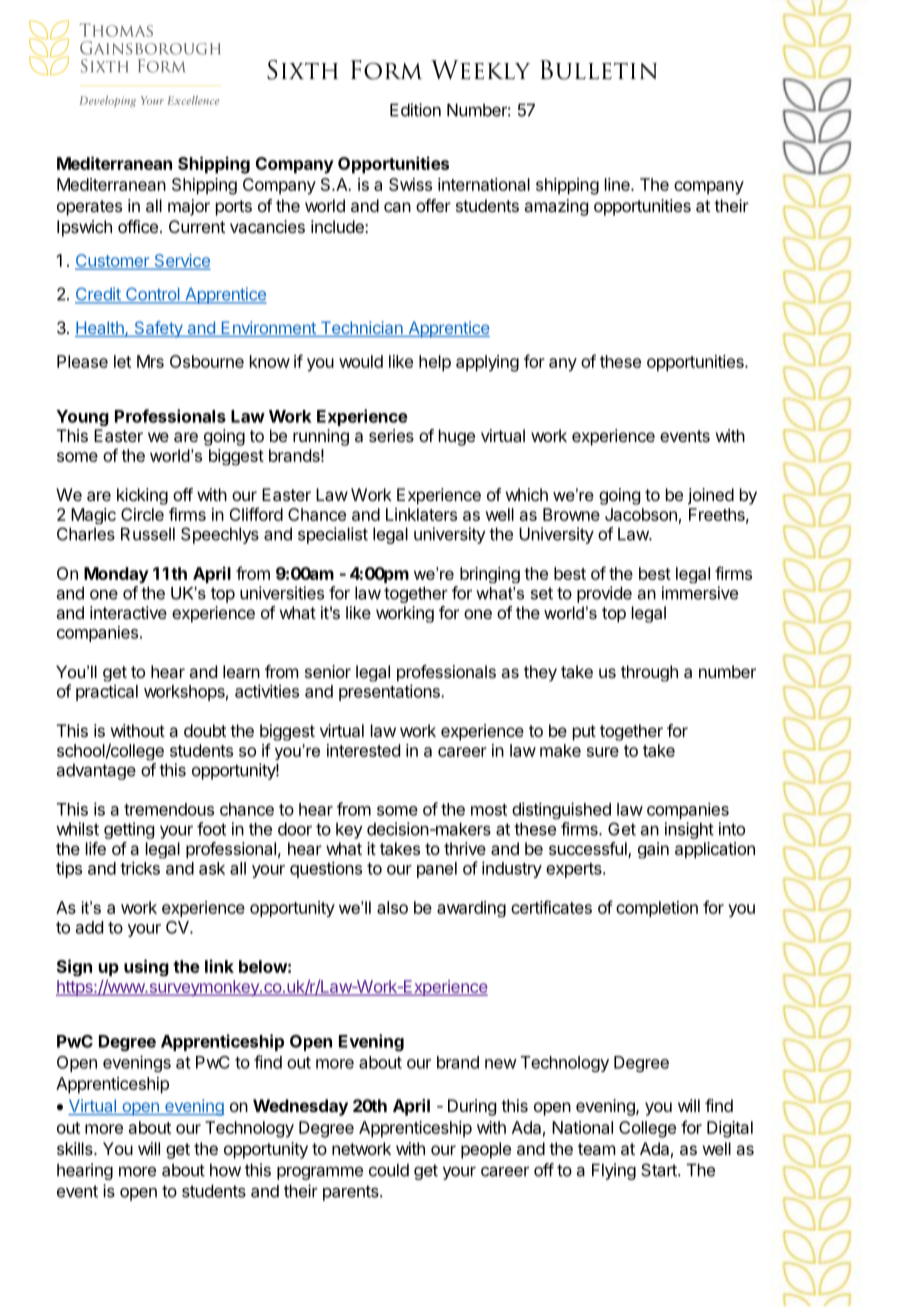 This screenshot has width=924, height=1308. Describe the element at coordinates (389, 1170) in the screenshot. I see `could` at that location.
